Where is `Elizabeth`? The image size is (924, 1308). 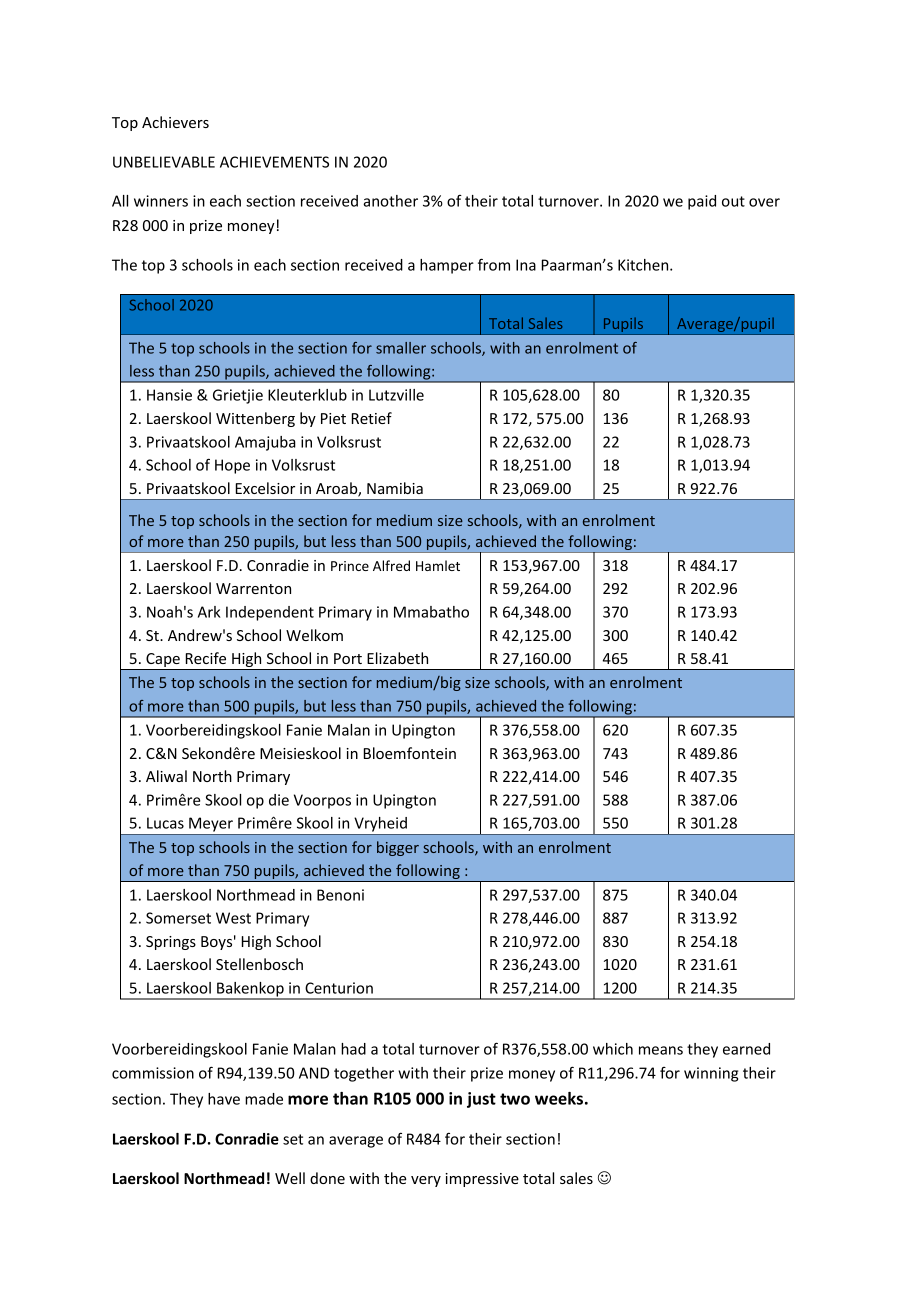 Elizabeth is located at coordinates (397, 658).
